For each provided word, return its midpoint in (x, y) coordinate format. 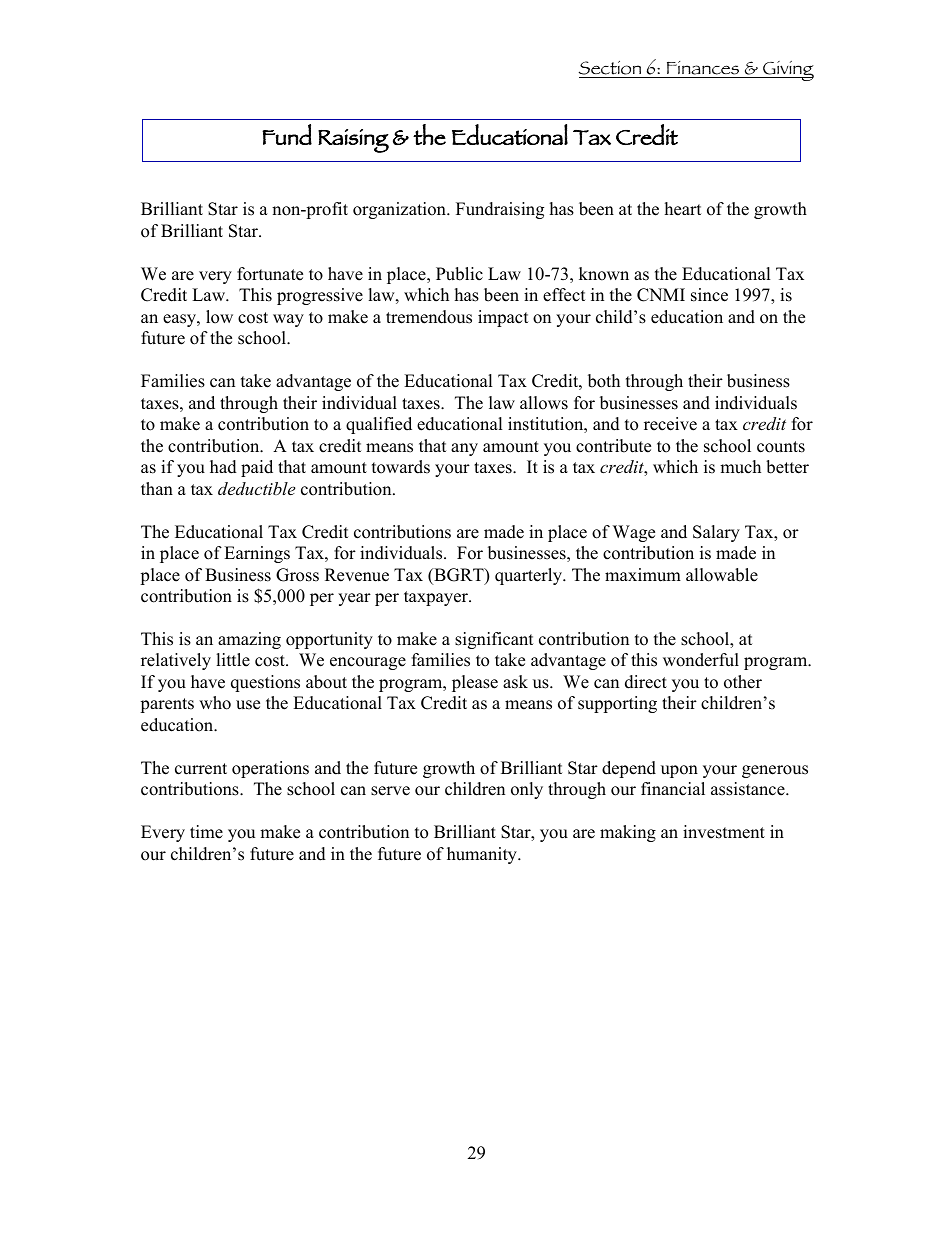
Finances (703, 68)
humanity (483, 855)
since (709, 295)
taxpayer (437, 598)
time (206, 832)
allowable (722, 575)
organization (400, 210)
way (288, 320)
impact (503, 318)
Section (610, 68)
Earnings (257, 554)
